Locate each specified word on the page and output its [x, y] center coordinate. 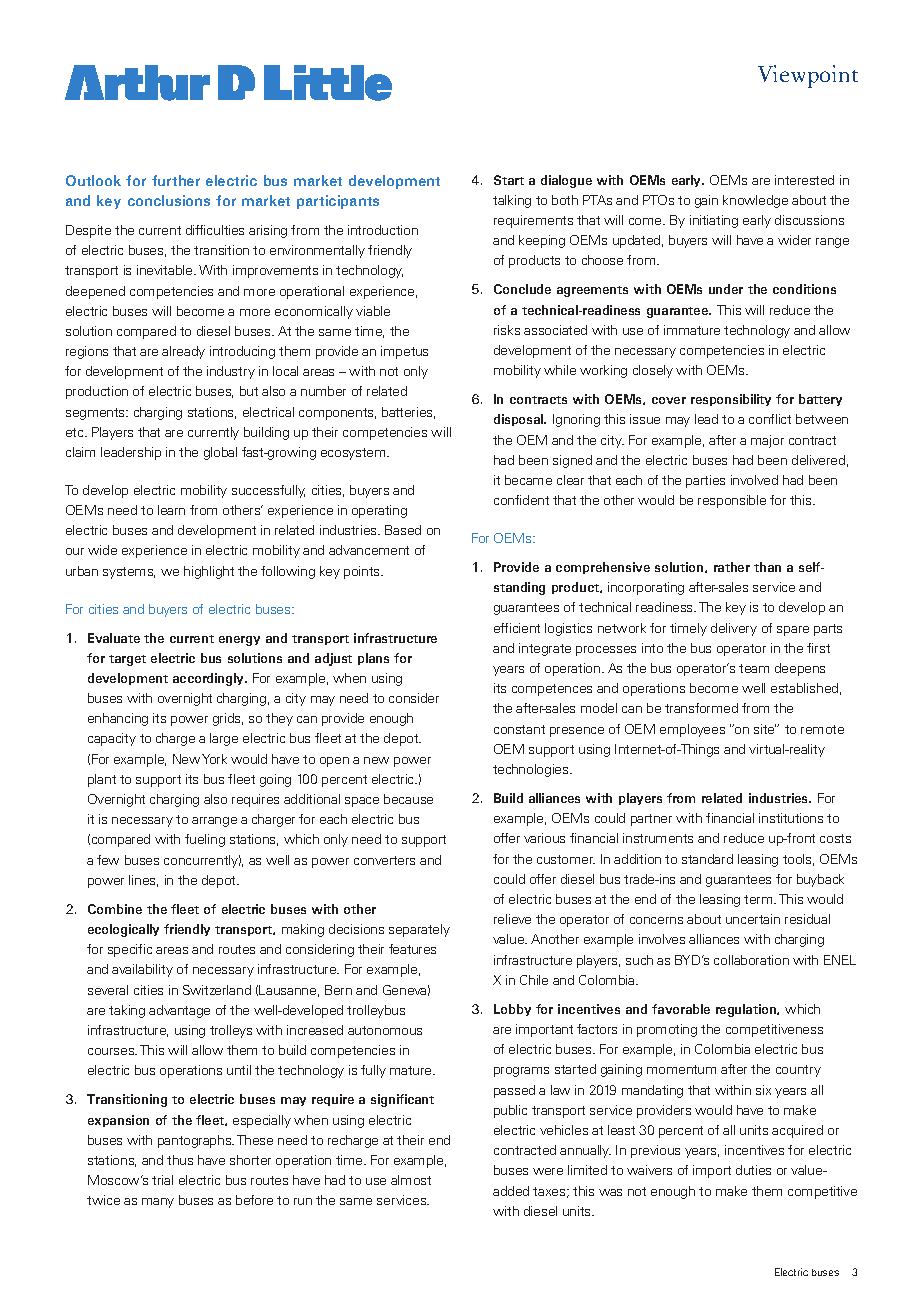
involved [754, 480]
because [408, 799]
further [176, 180]
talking [512, 201]
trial [162, 1180]
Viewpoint [808, 76]
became [528, 480]
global [220, 453]
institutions [791, 818]
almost [411, 1180]
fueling [205, 840]
